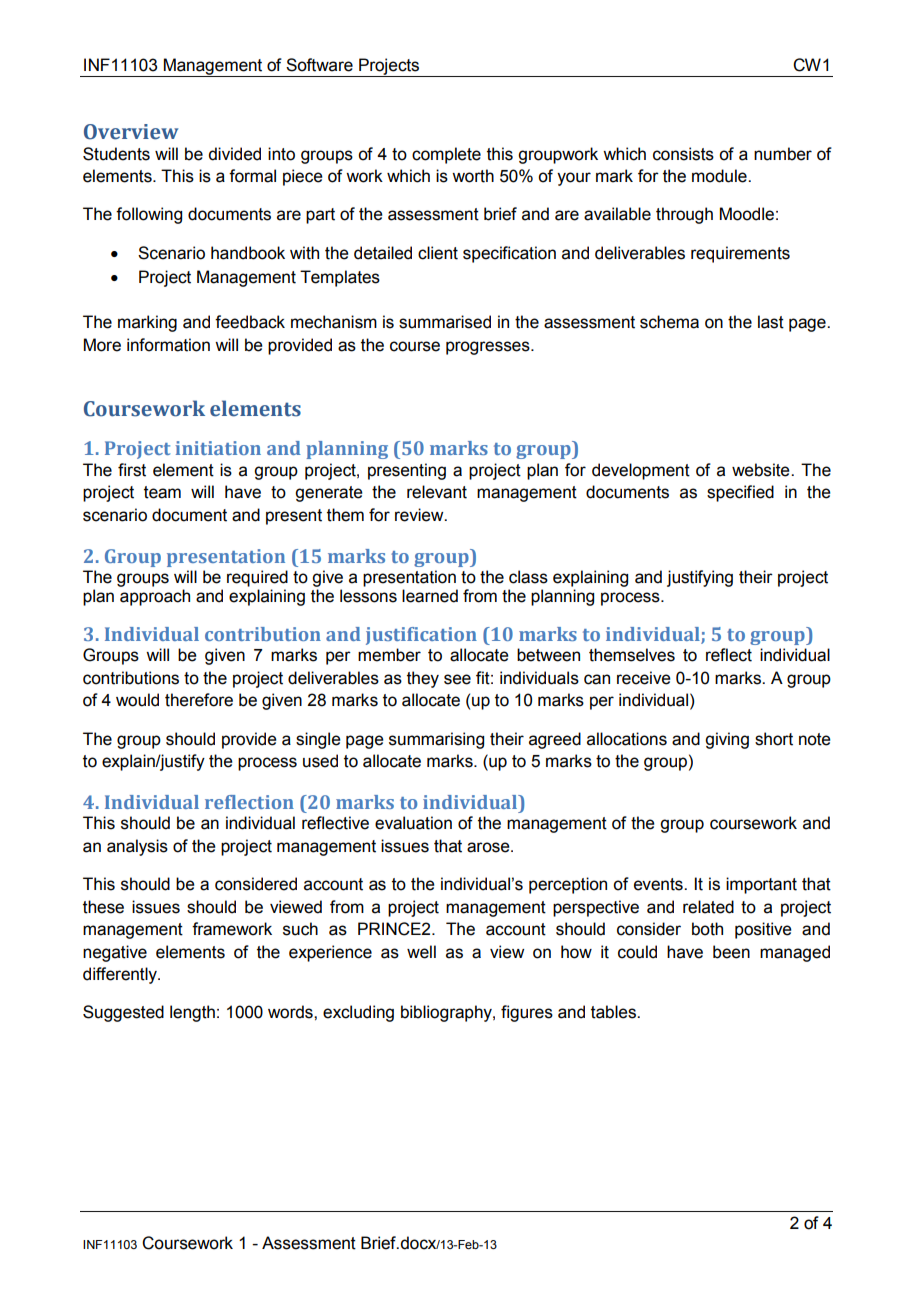 The image size is (924, 1308). Describe the element at coordinates (438, 253) in the screenshot. I see `client` at that location.
